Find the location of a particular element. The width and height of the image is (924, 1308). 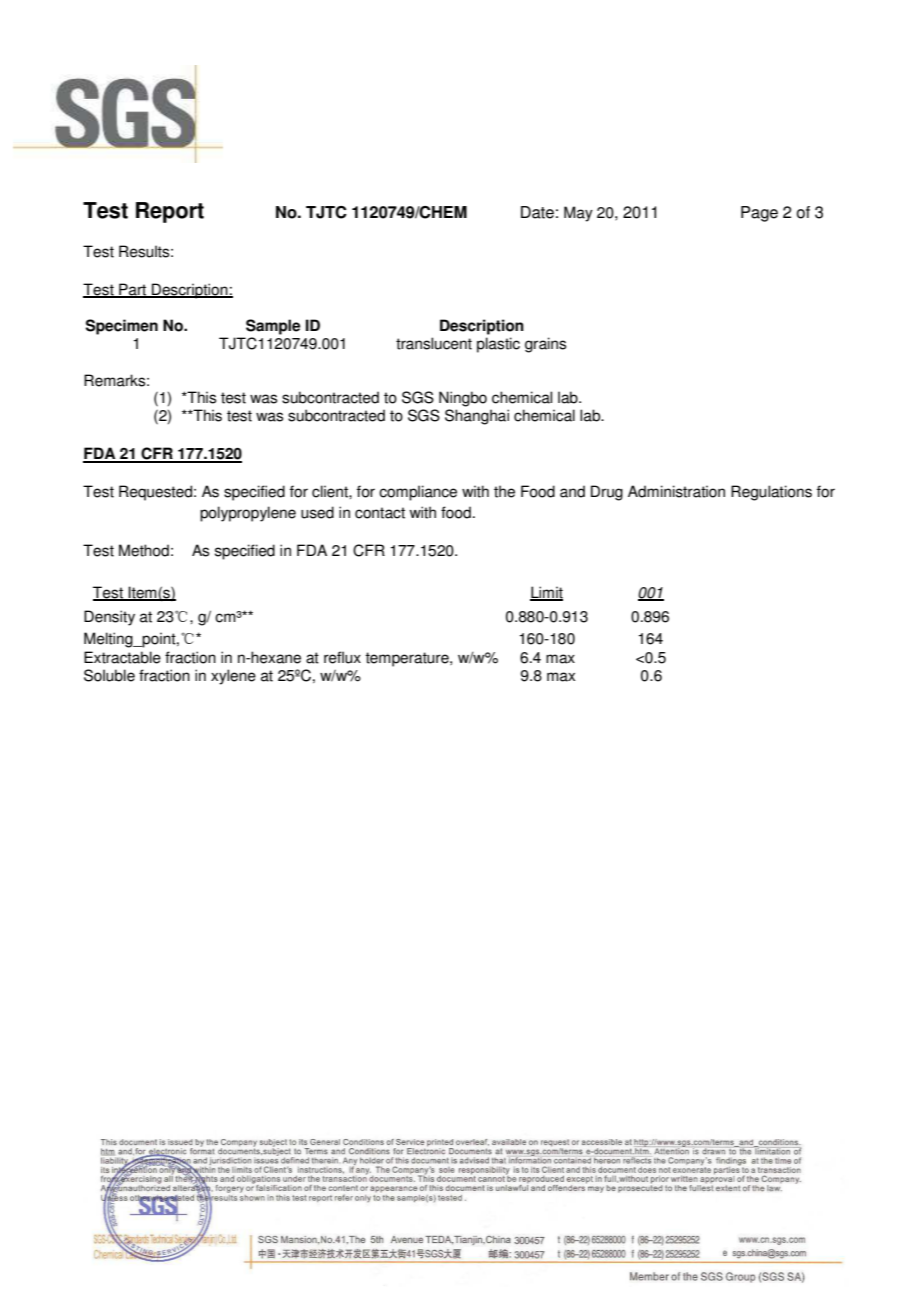

Regulations is located at coordinates (771, 493).
